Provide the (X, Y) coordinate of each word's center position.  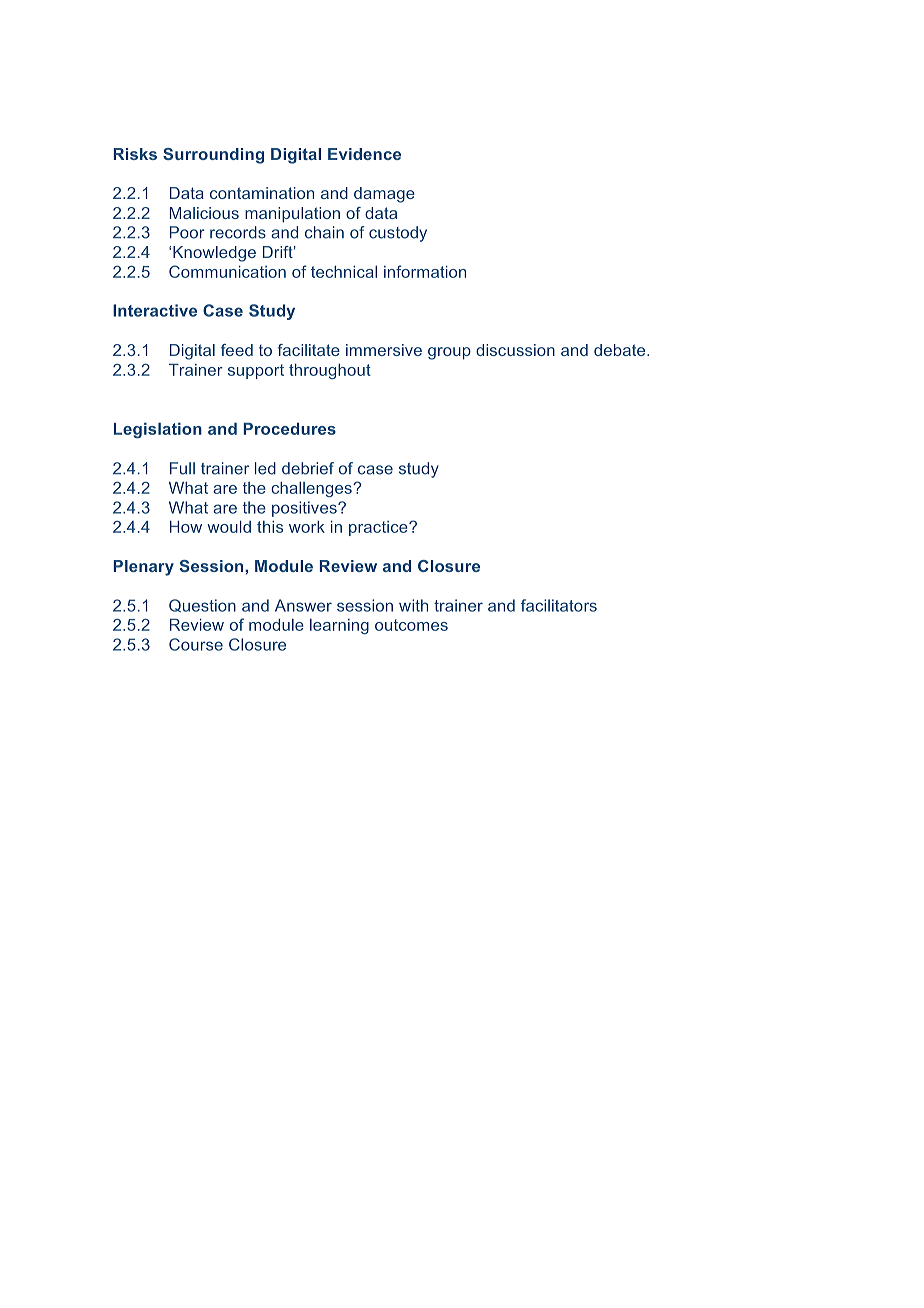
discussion (515, 350)
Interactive (155, 310)
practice (379, 528)
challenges (312, 489)
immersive (384, 350)
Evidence (364, 154)
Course (196, 644)
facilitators (559, 605)
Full (182, 468)
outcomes (411, 625)
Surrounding (213, 156)
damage (384, 195)
